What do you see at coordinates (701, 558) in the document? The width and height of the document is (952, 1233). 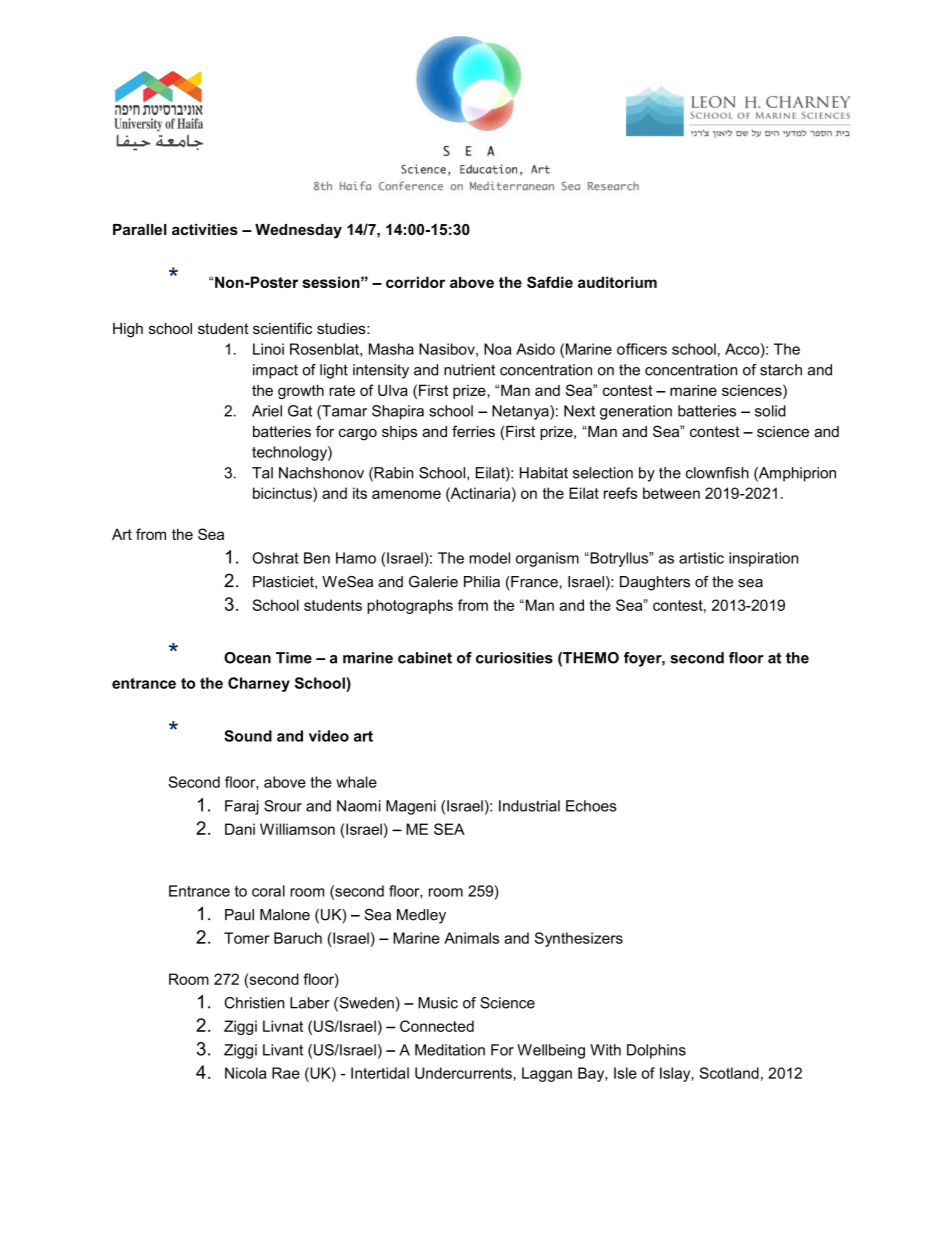 I see `artistic` at bounding box center [701, 558].
